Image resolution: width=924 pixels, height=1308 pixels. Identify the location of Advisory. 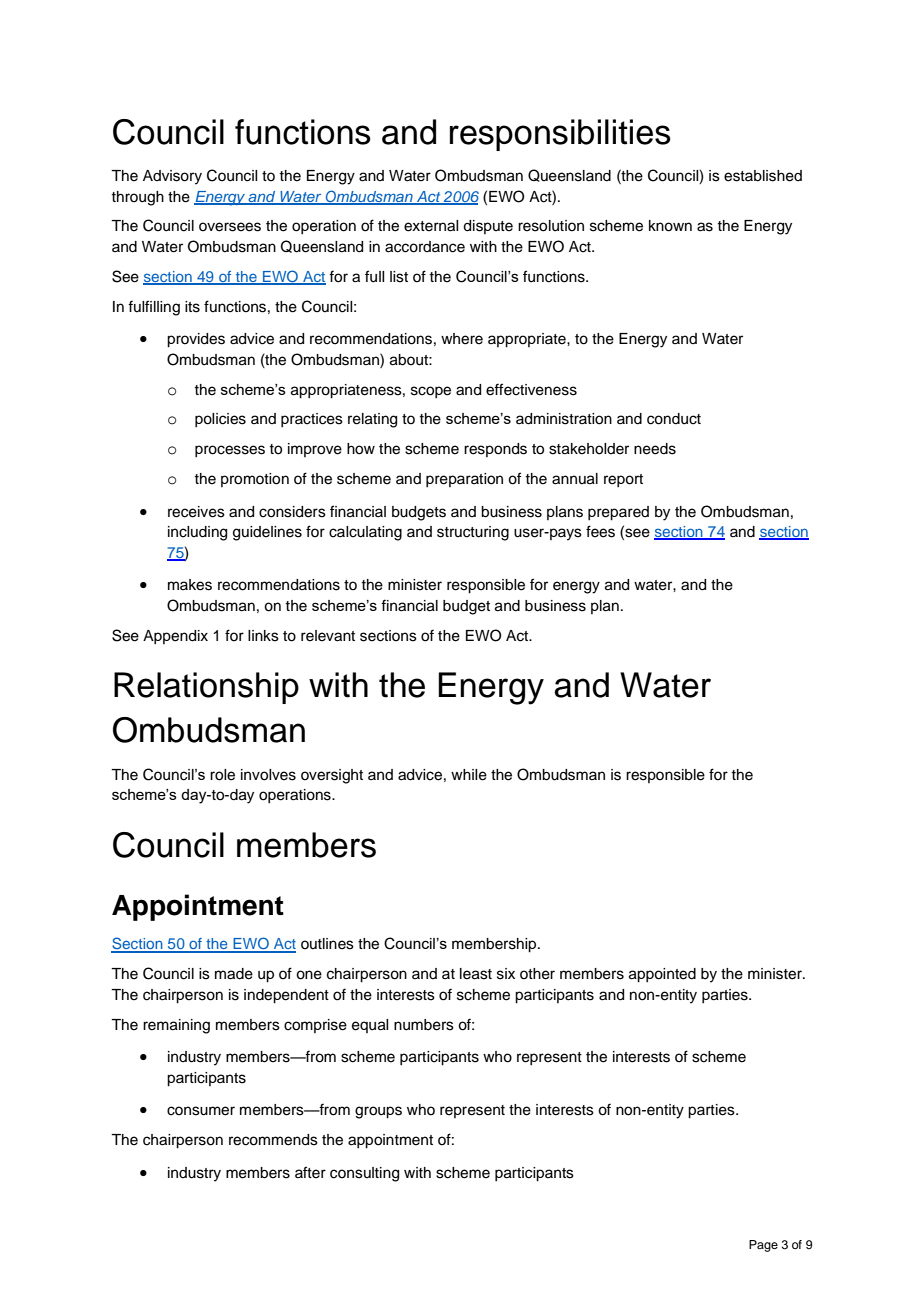
(172, 177).
